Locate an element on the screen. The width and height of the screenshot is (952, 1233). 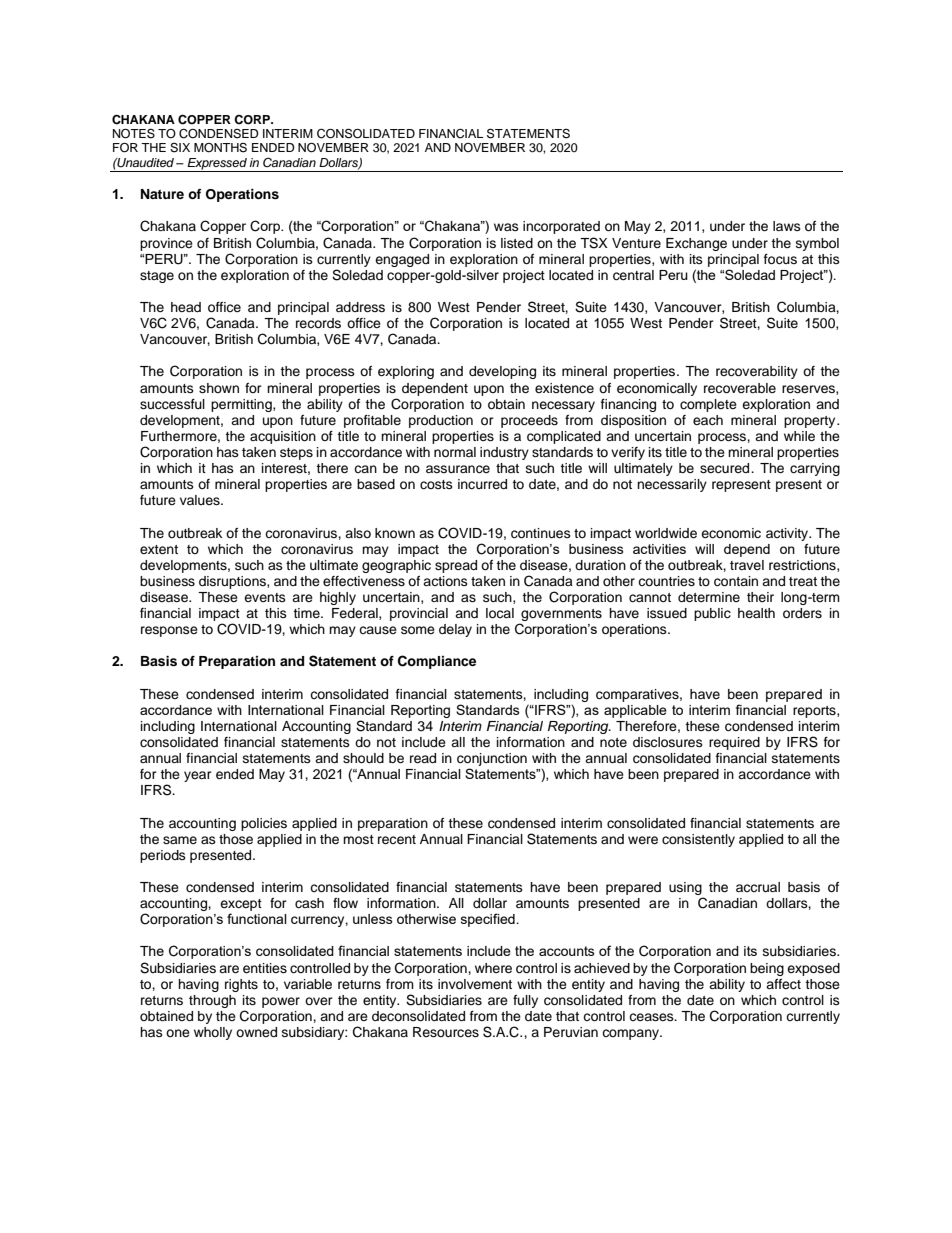
Expressed is located at coordinates (217, 165).
